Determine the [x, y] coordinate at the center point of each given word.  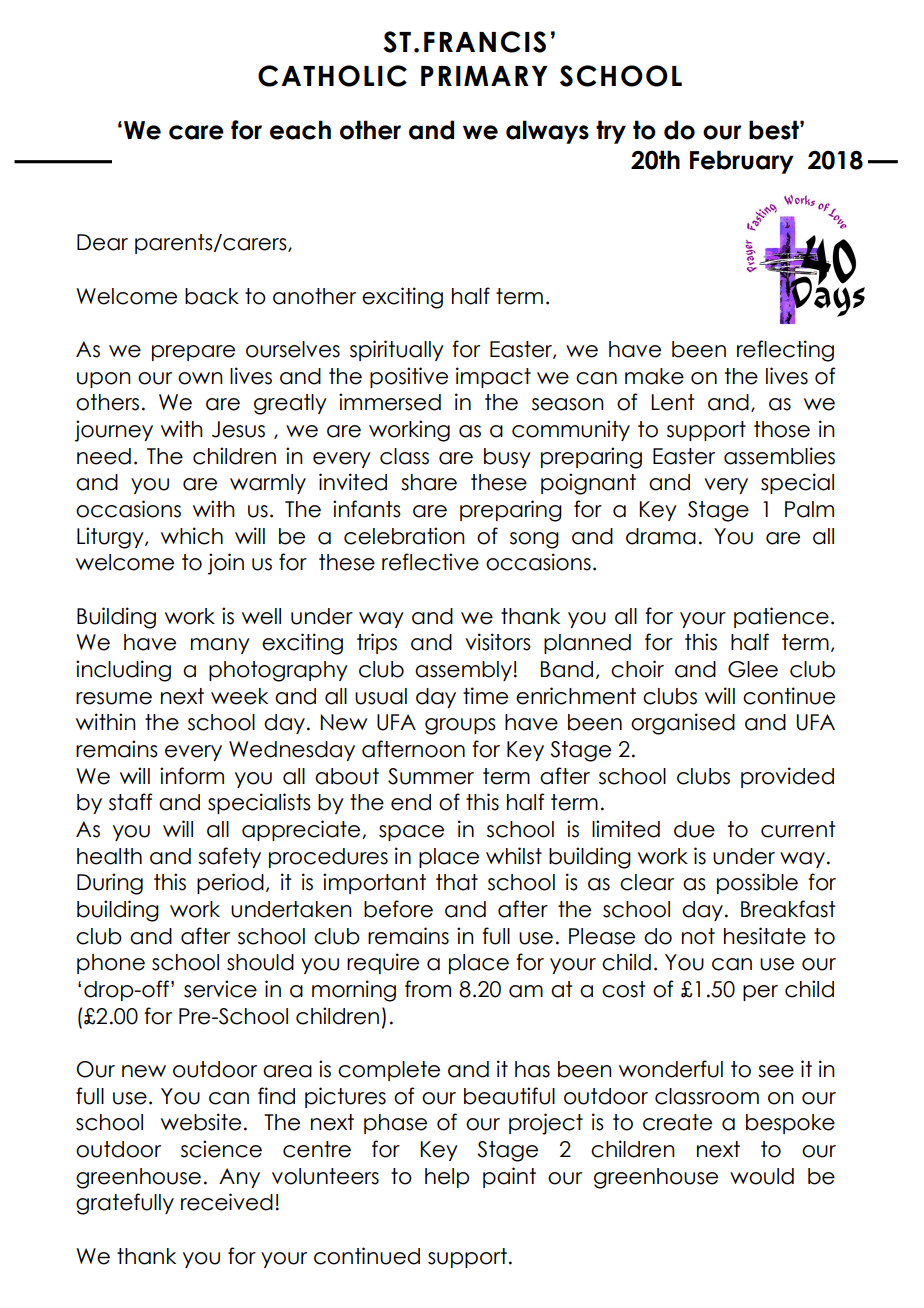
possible [757, 883]
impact [493, 377]
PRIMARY [484, 76]
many [220, 646]
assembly [463, 671]
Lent [673, 402]
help [447, 1178]
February [742, 162]
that [457, 882]
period [230, 883]
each [300, 130]
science [221, 1149]
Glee [753, 669]
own [200, 378]
